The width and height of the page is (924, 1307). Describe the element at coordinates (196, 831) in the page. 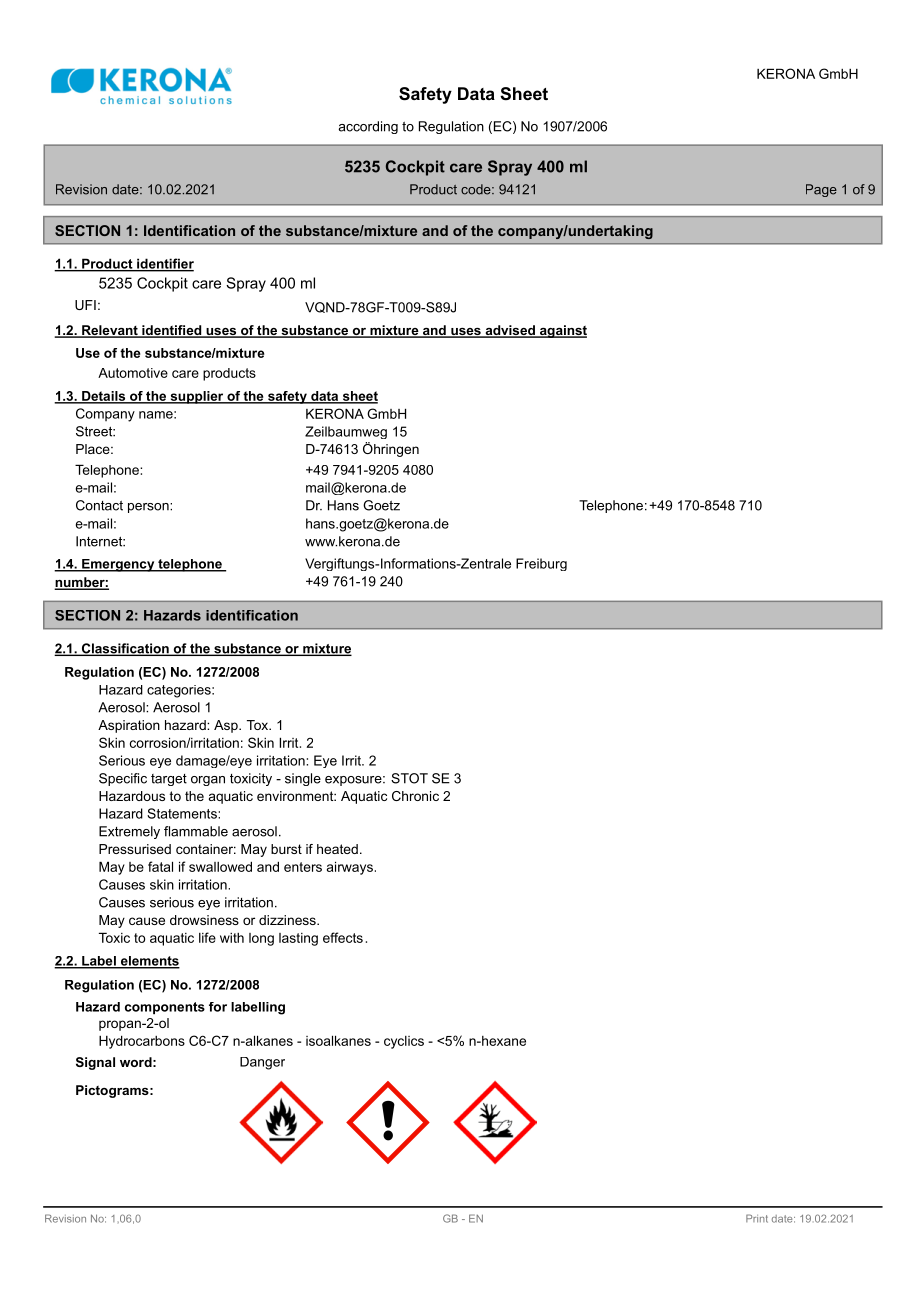

I see `flammable` at that location.
